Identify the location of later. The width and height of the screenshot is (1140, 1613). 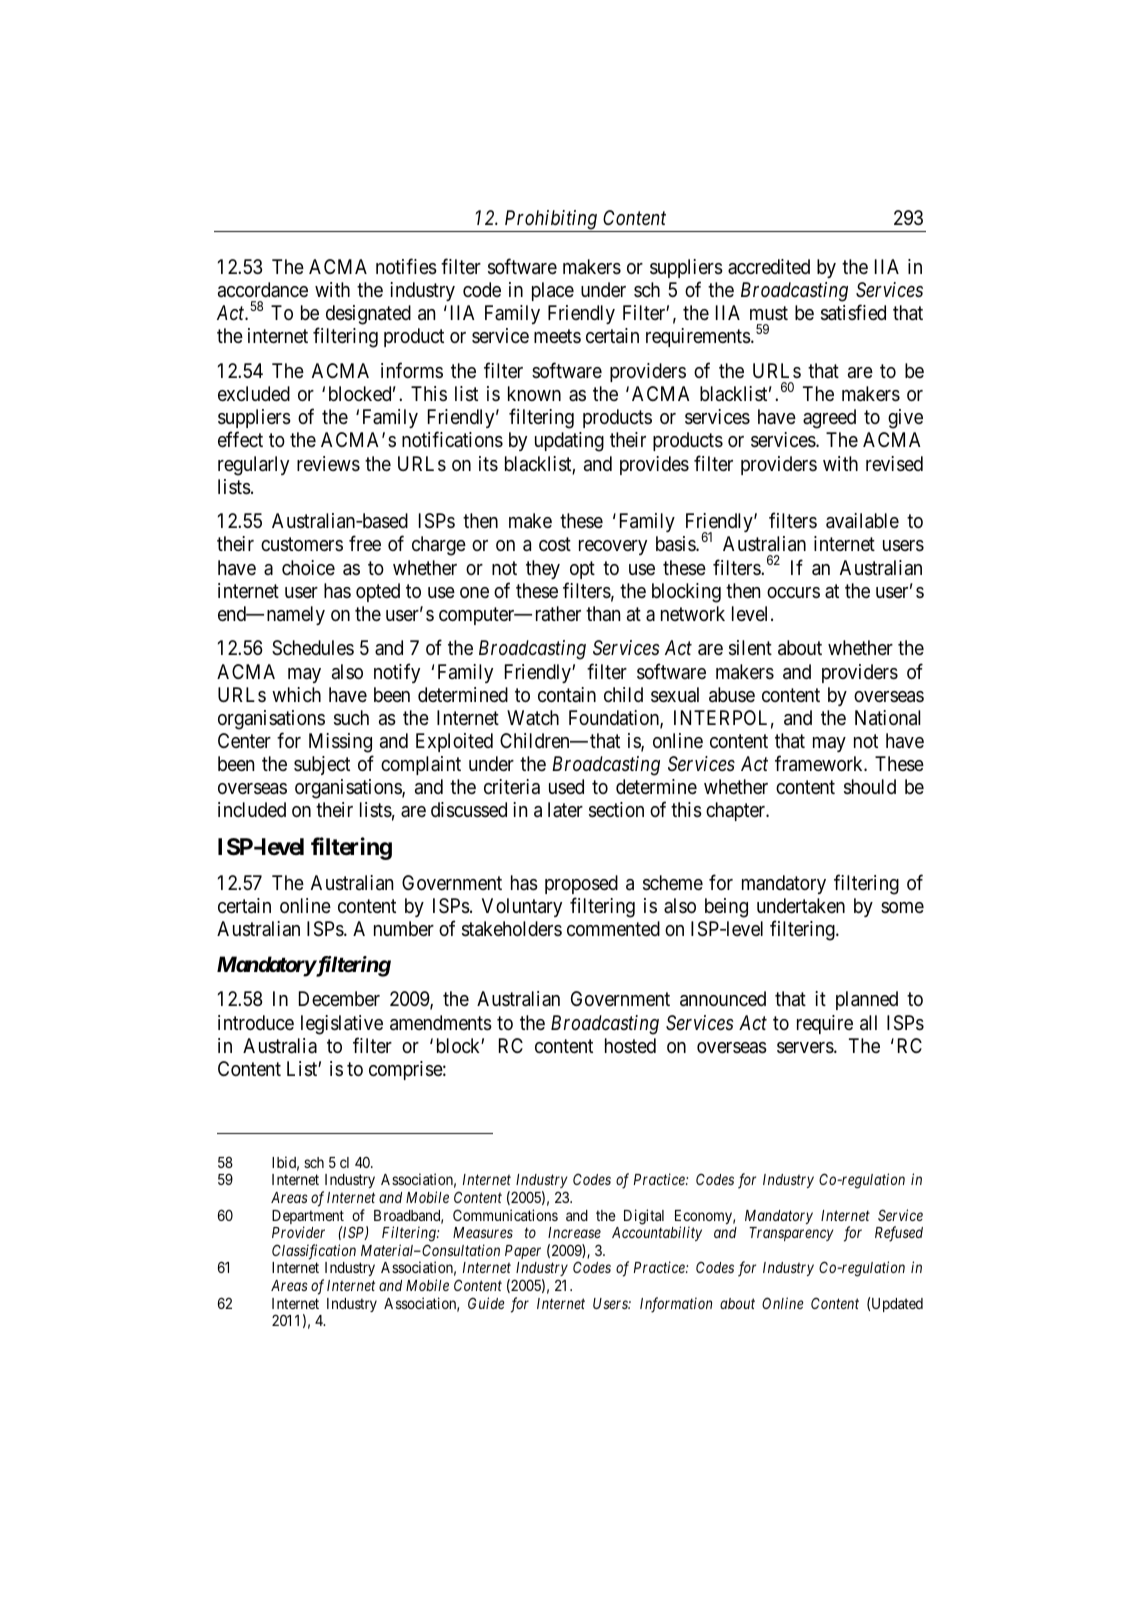
(565, 810).
